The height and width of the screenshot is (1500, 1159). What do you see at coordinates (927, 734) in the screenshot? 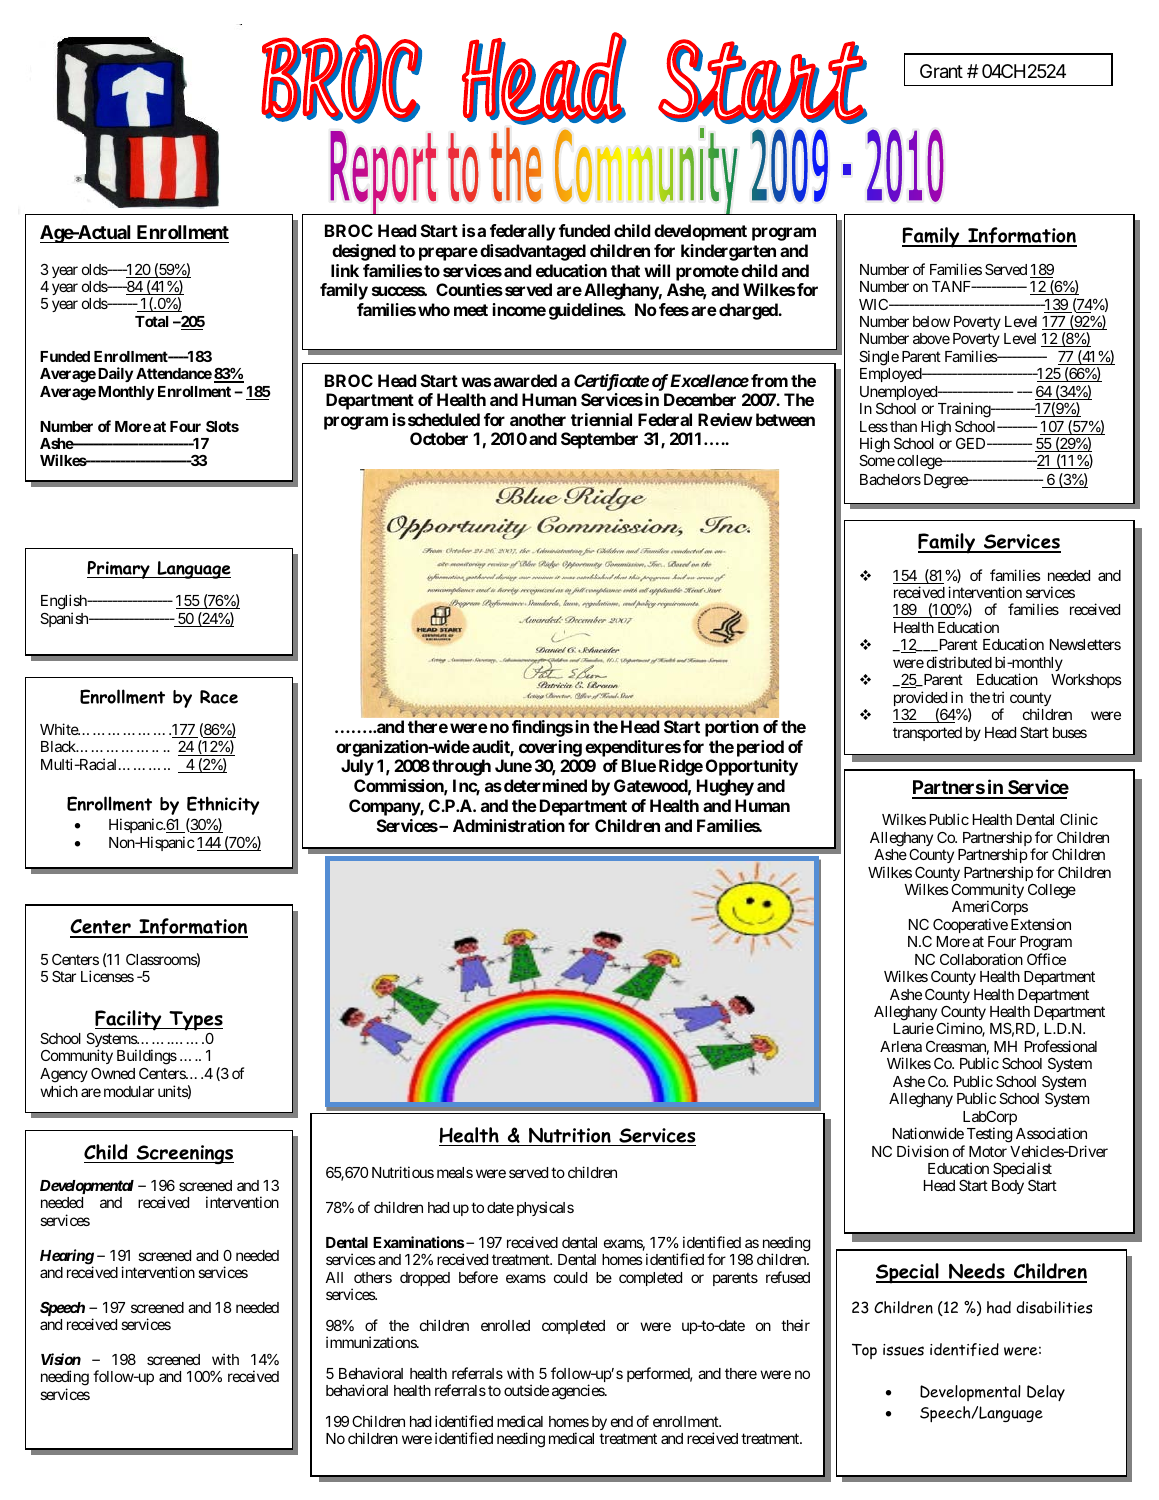
I see `transported` at bounding box center [927, 734].
